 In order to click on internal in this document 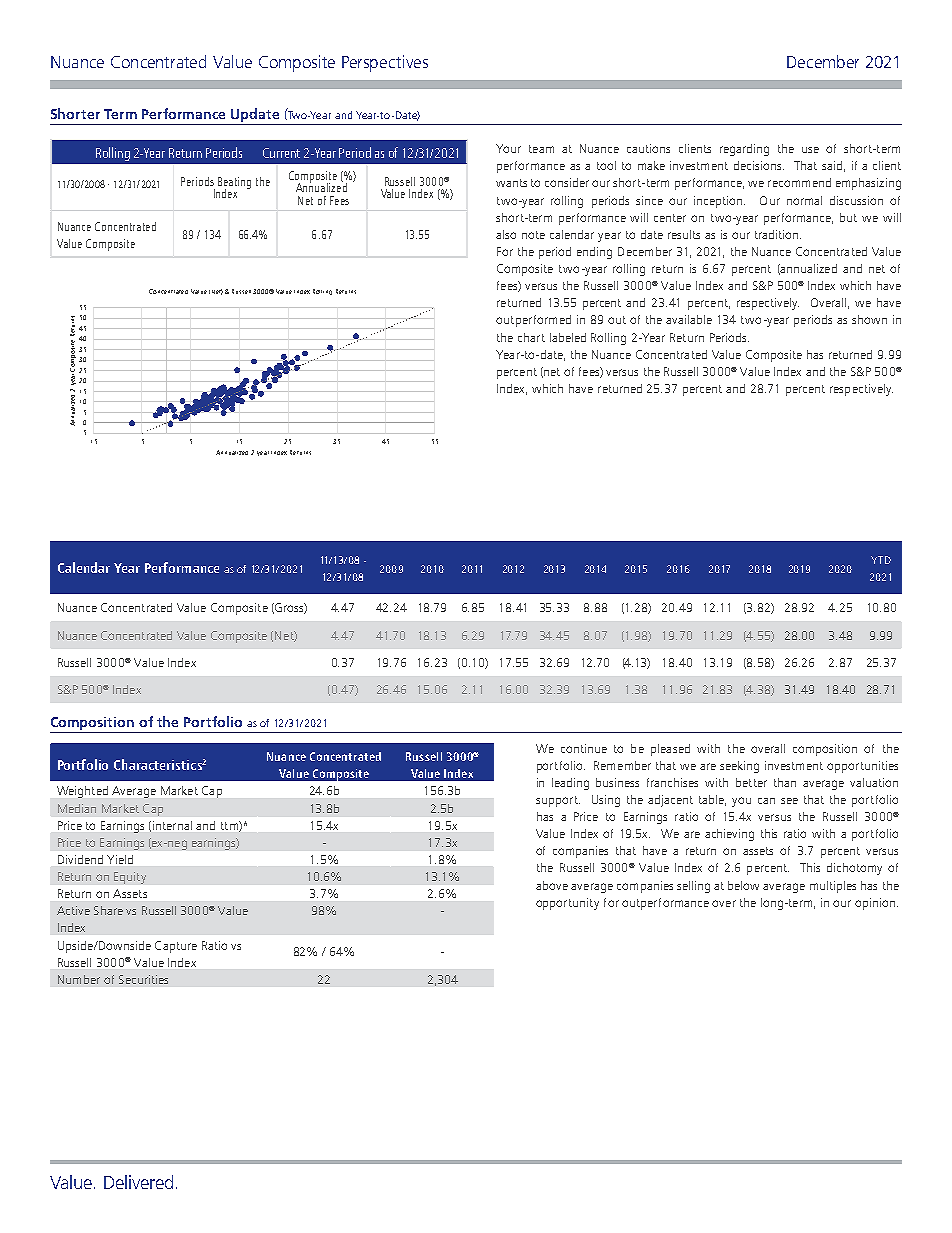, I will do `click(172, 825)`.
